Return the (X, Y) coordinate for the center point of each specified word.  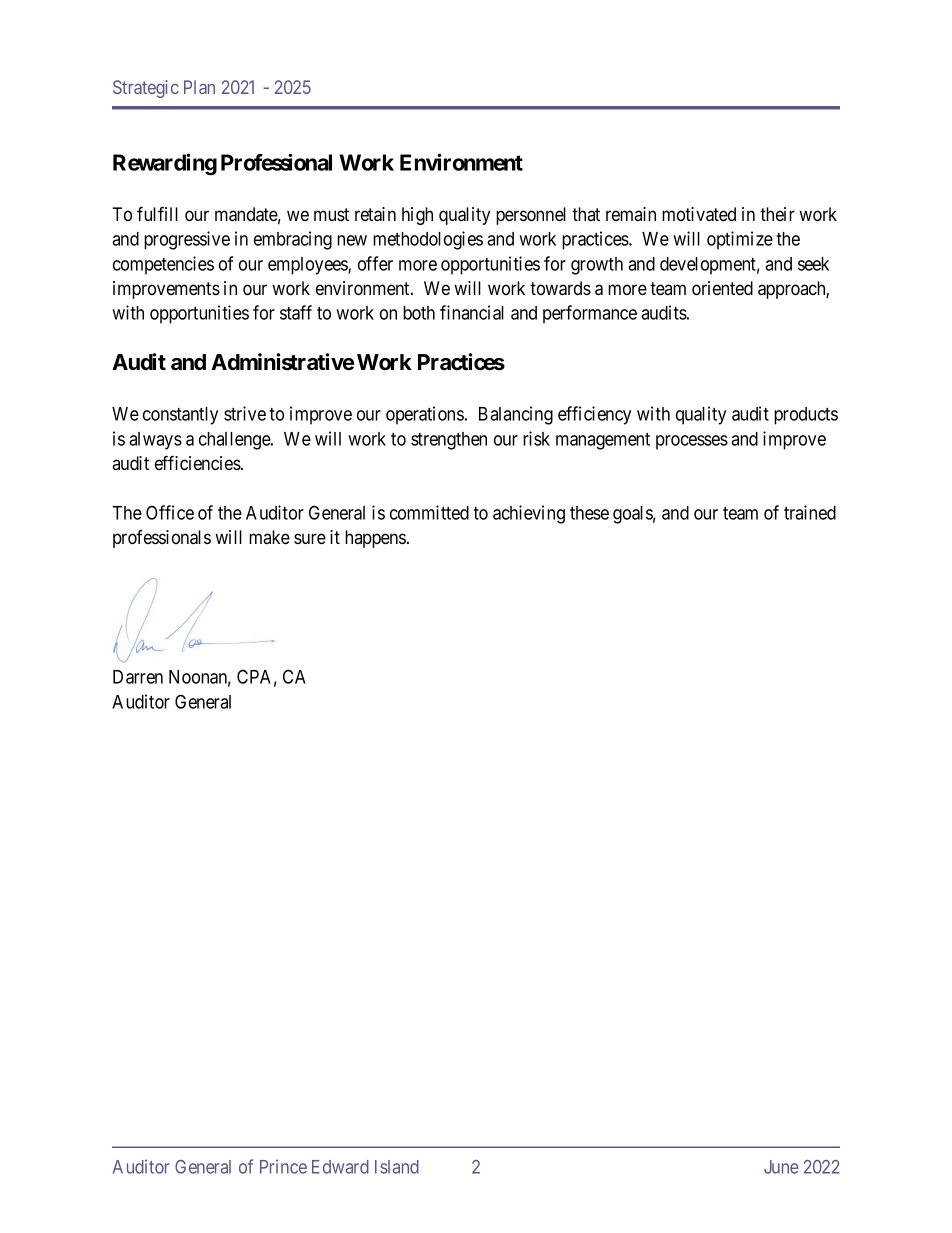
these (589, 513)
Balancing (516, 415)
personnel (531, 216)
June (781, 1167)
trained (810, 512)
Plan (199, 87)
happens (375, 539)
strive (245, 413)
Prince (283, 1166)
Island (397, 1167)
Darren (138, 677)
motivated (699, 214)
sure (310, 538)
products (806, 416)
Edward (340, 1167)
